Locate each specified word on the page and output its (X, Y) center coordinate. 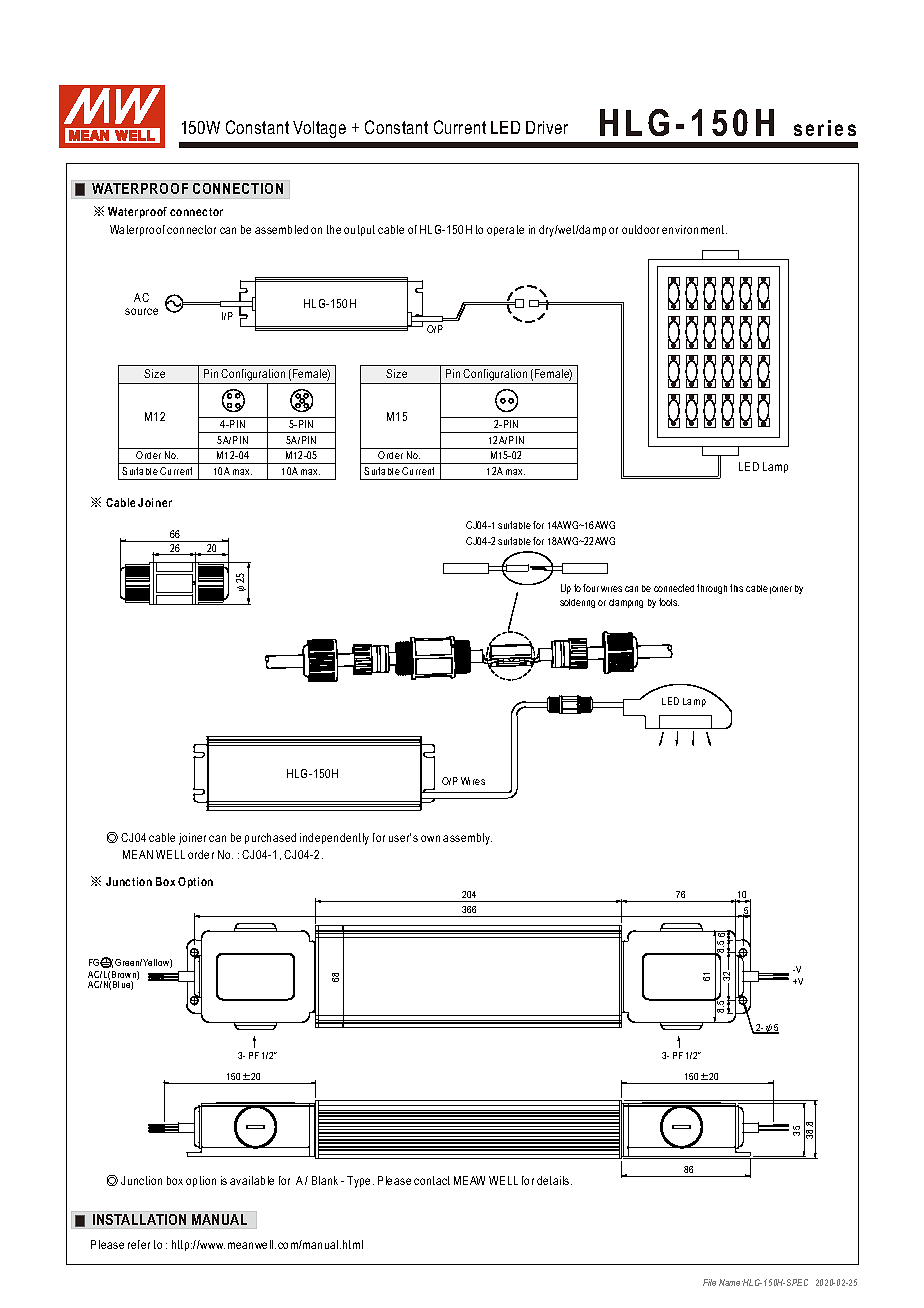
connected (674, 588)
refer (139, 1244)
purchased (270, 838)
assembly (467, 839)
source (141, 311)
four (591, 588)
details (554, 1180)
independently (334, 839)
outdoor (640, 229)
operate (505, 230)
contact (432, 1180)
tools (669, 602)
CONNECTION (238, 188)
